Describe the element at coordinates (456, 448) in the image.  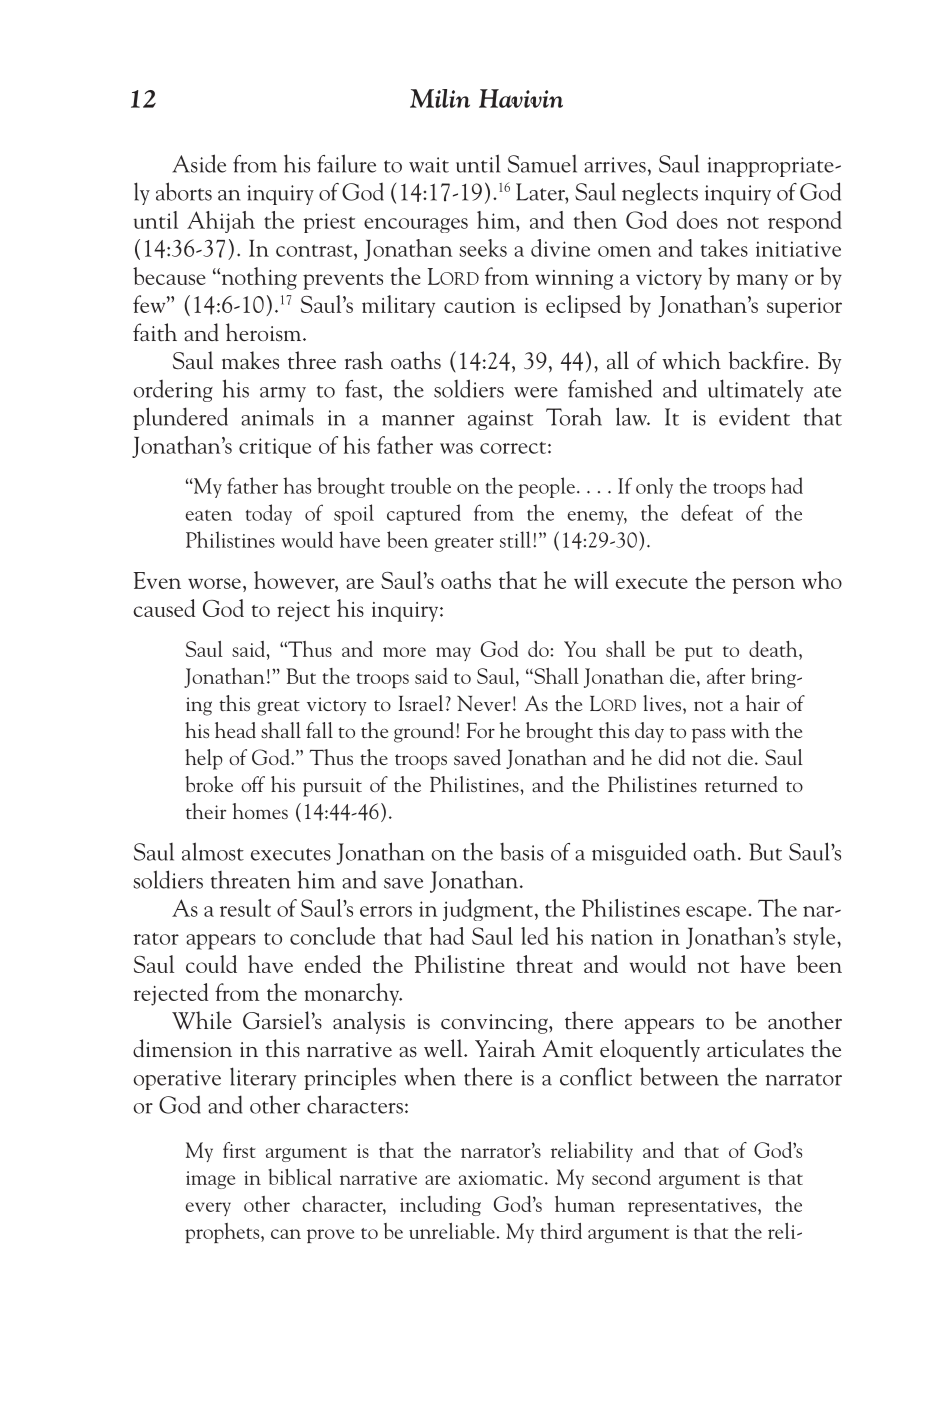
I see `was` at that location.
